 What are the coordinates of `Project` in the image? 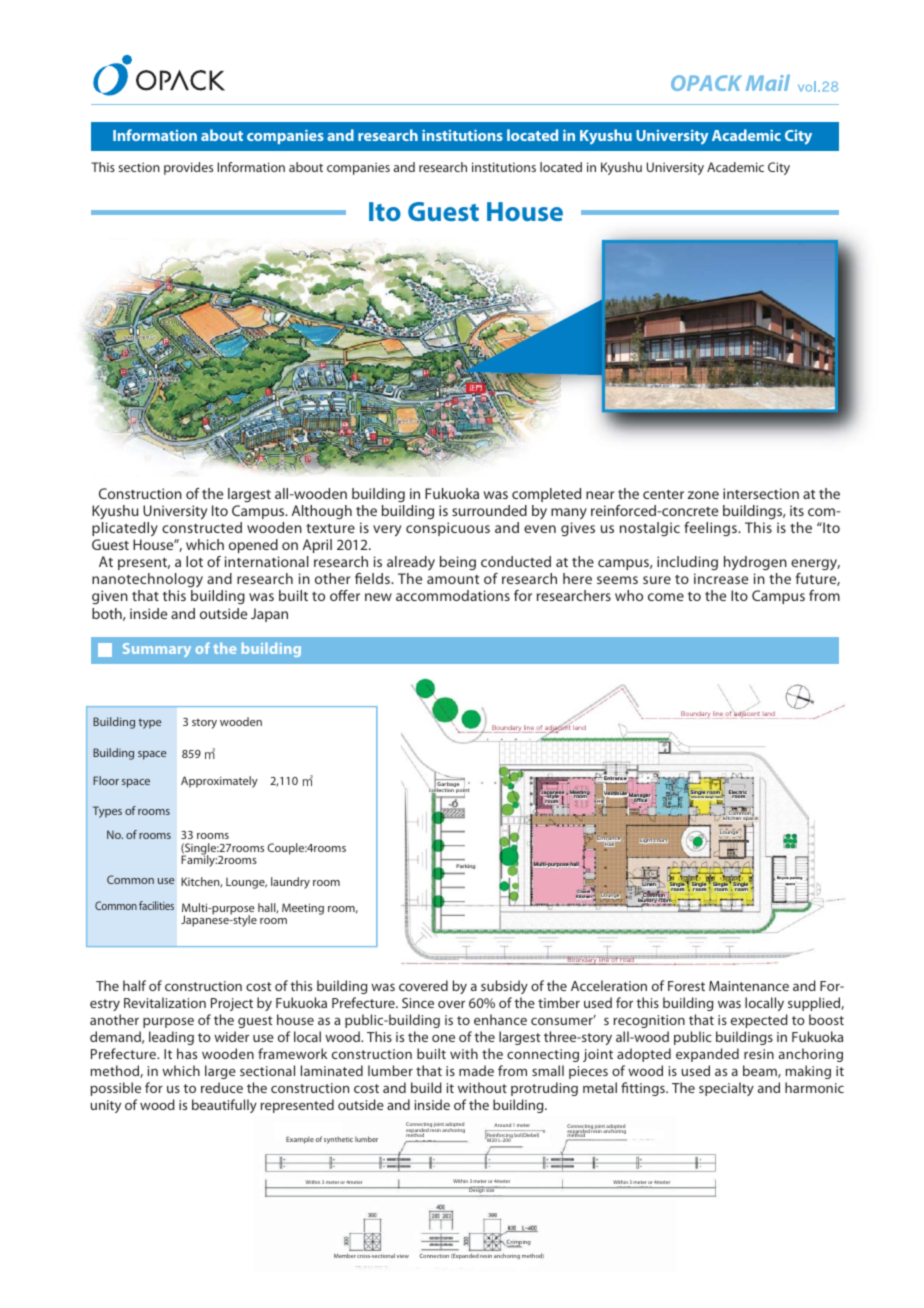 It's located at (232, 1004).
